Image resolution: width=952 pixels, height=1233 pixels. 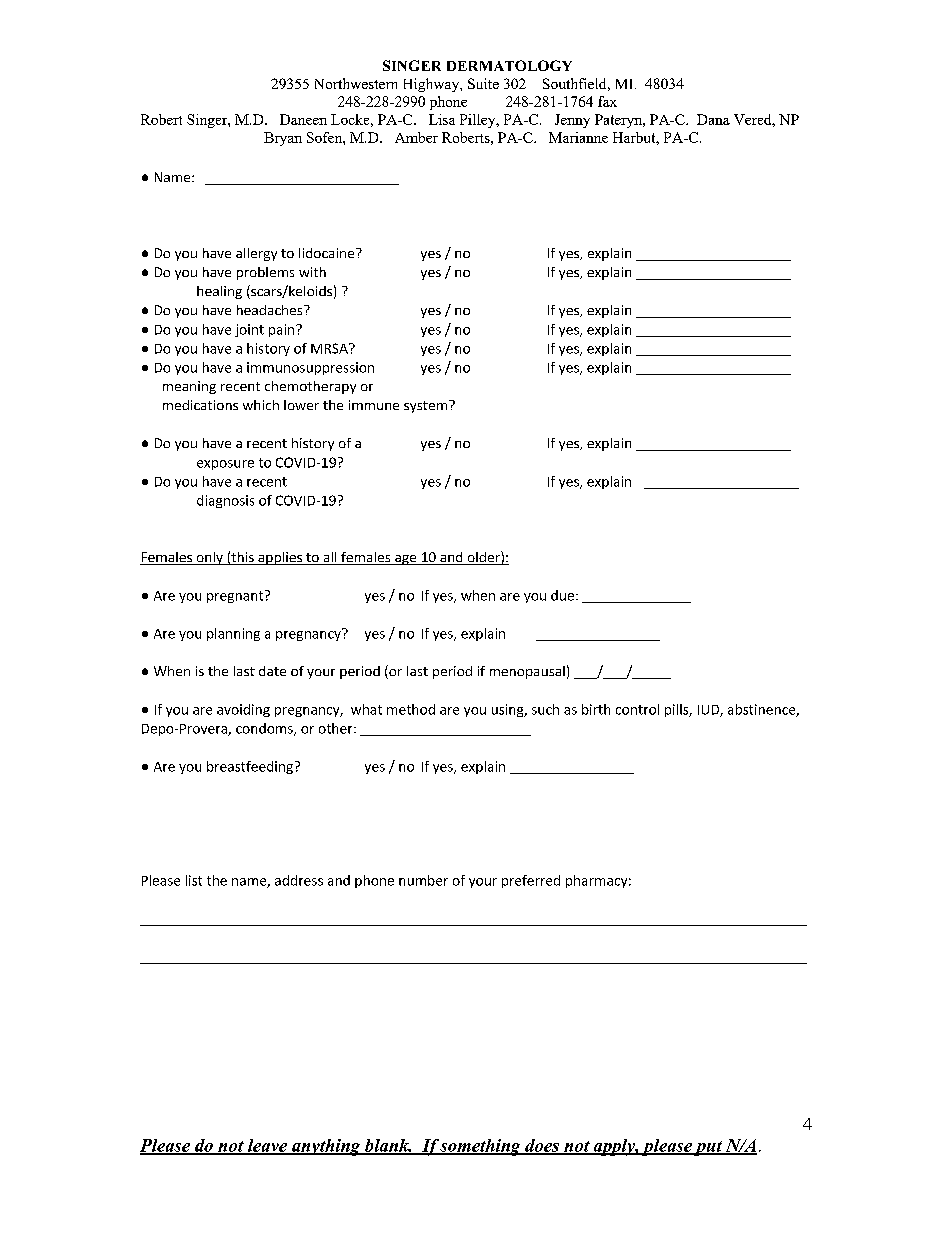 I want to click on leave, so click(x=267, y=1146).
